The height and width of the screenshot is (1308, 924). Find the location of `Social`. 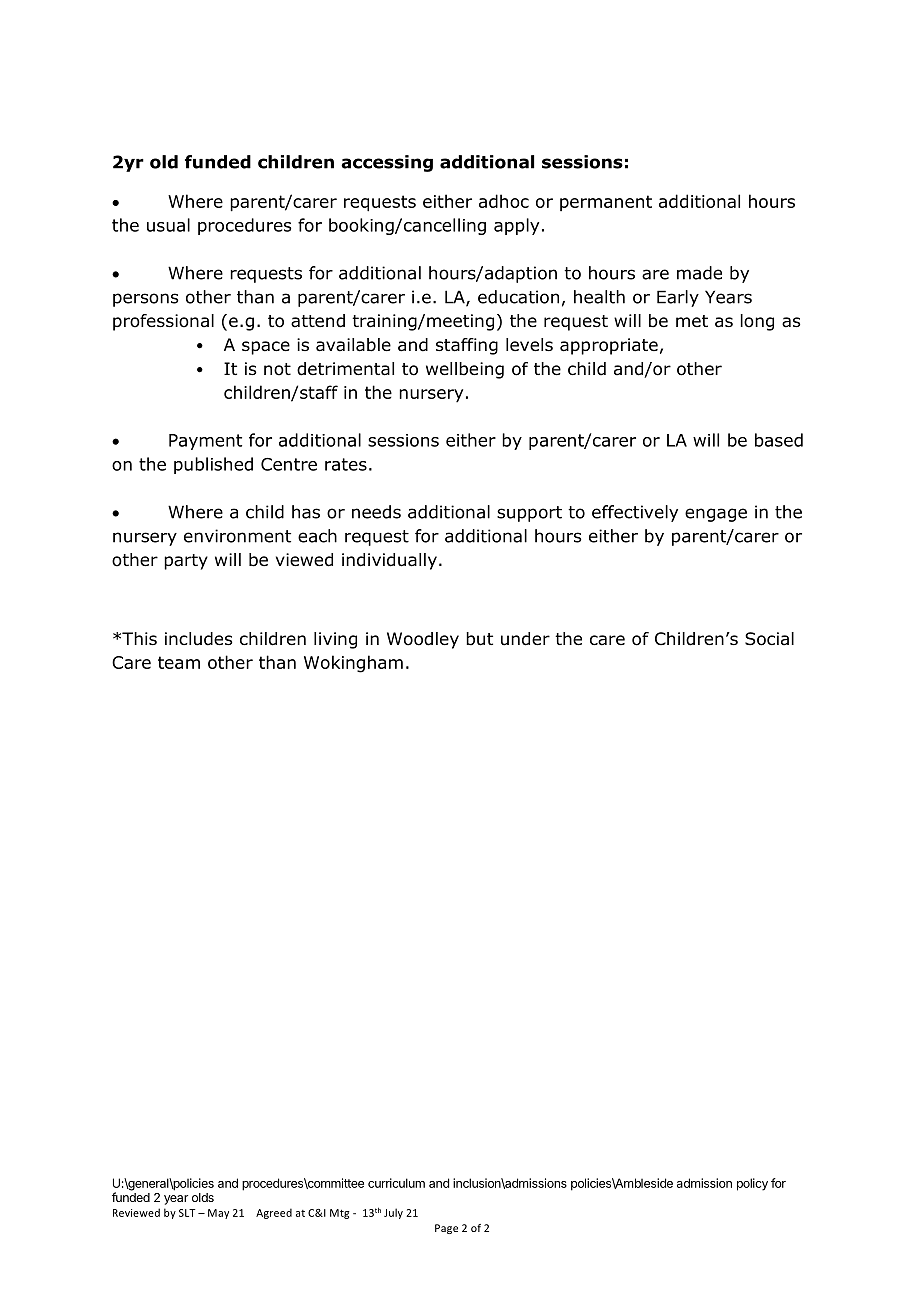

Social is located at coordinates (769, 639).
